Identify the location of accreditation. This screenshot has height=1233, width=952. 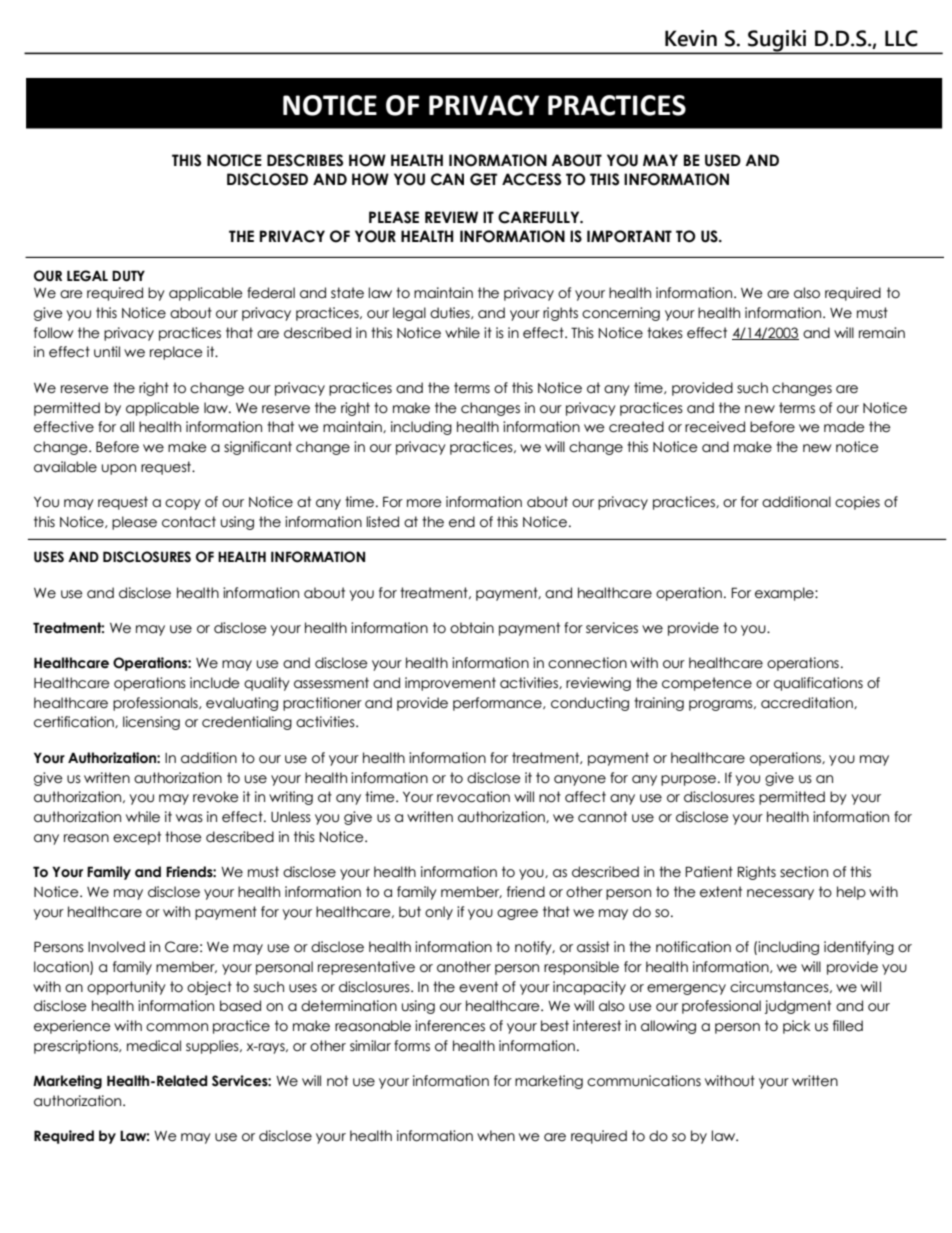
(808, 703).
